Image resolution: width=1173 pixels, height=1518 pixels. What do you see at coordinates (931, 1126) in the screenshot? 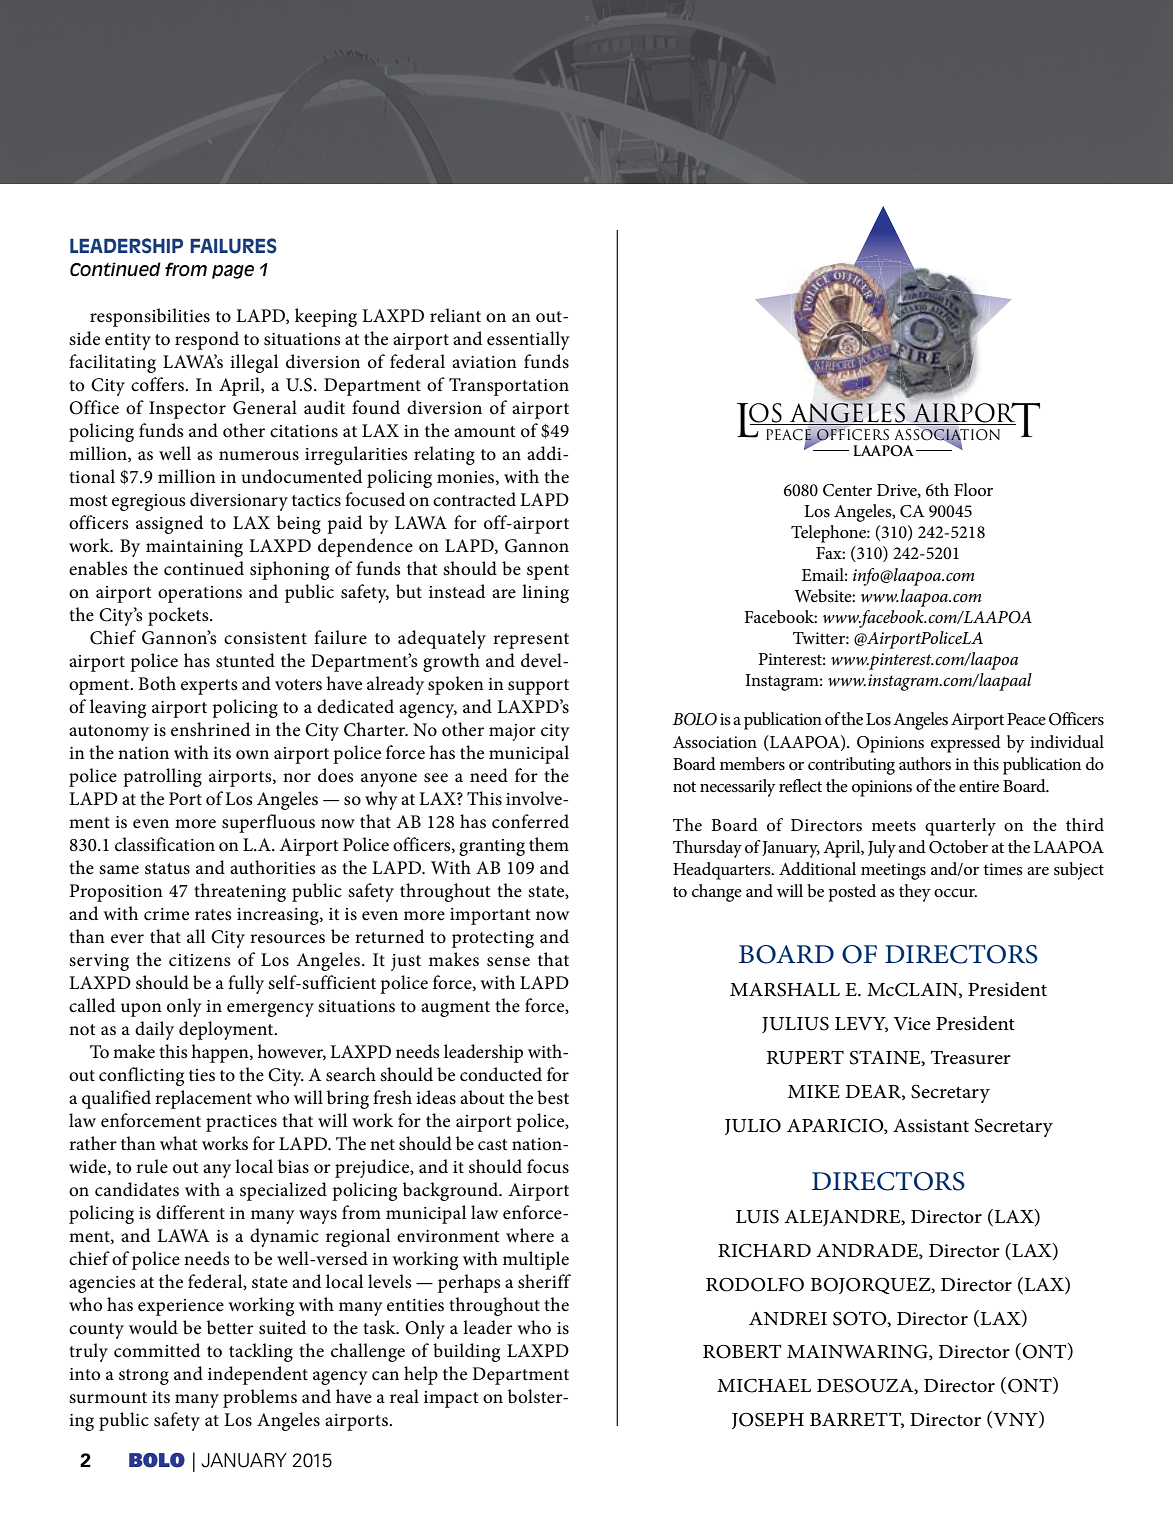
I see `Assistant` at bounding box center [931, 1126].
